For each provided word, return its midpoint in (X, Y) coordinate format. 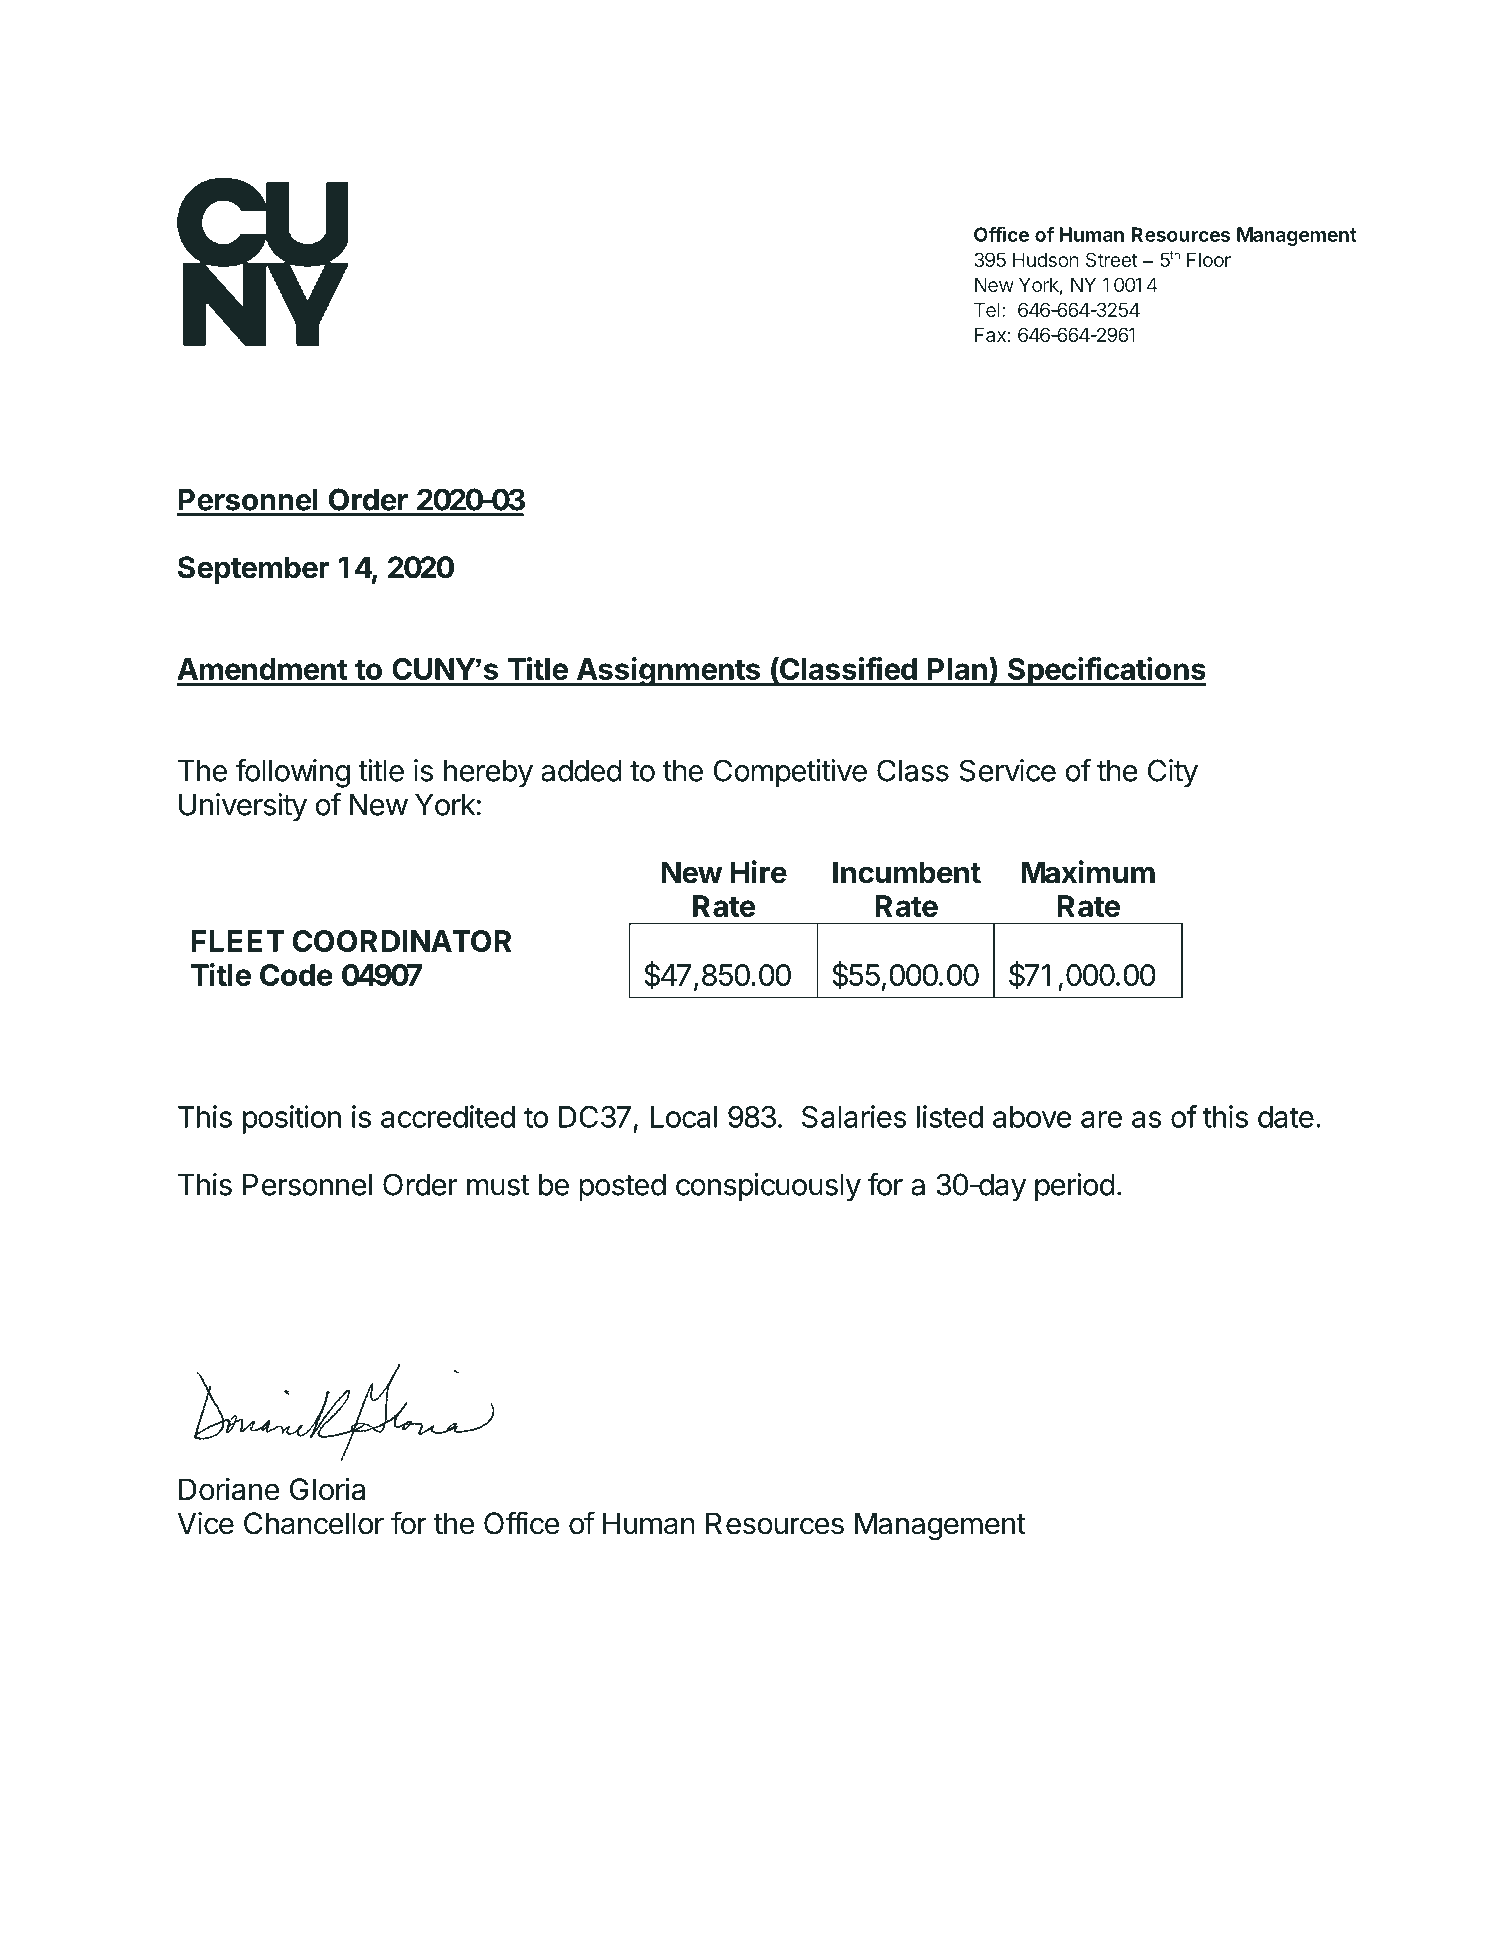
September (254, 570)
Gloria (327, 1489)
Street (1112, 259)
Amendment (262, 669)
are (1101, 1119)
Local (684, 1117)
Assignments (668, 671)
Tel (987, 309)
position (292, 1119)
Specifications (1106, 671)
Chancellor (314, 1523)
